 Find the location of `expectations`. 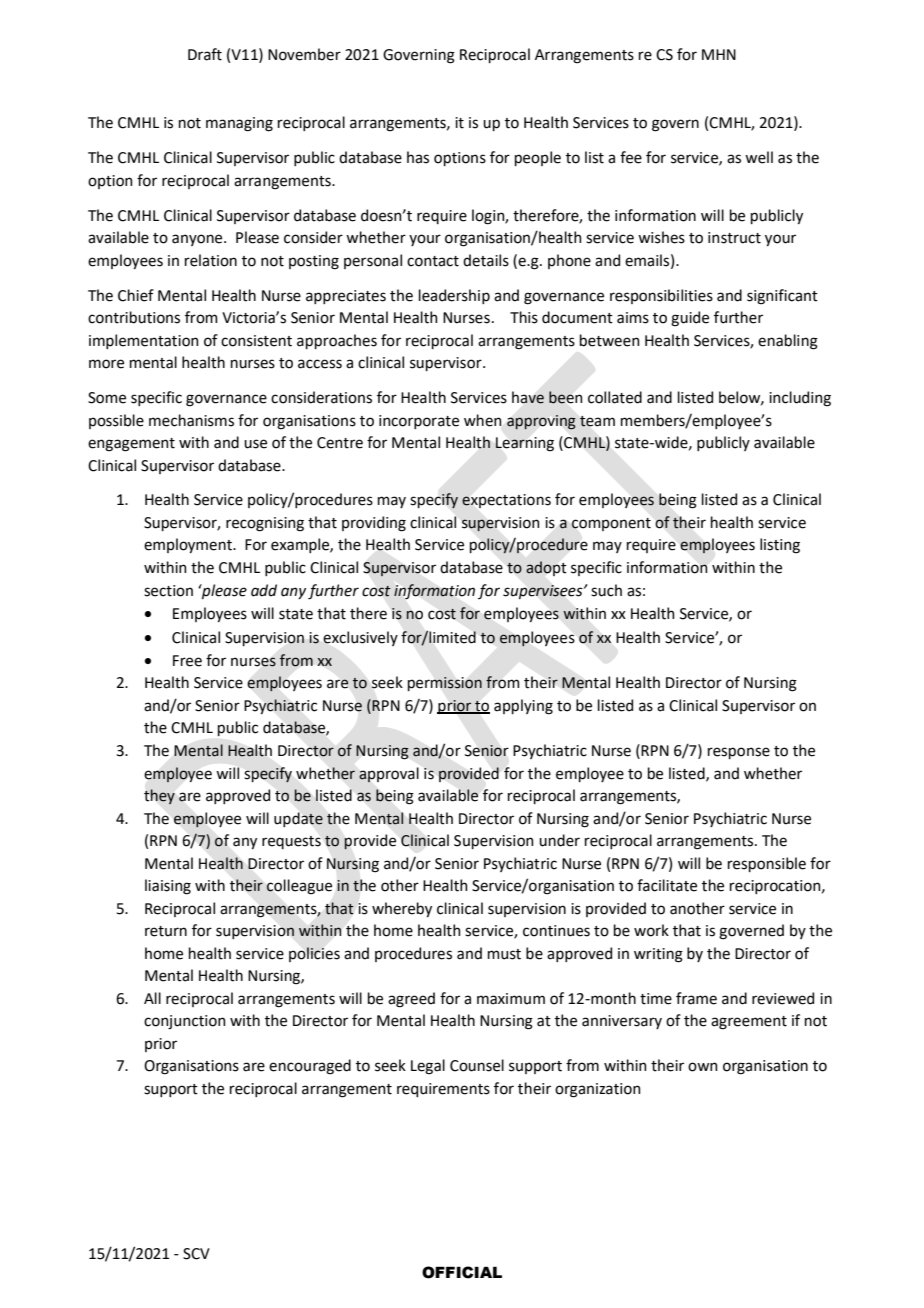

expectations is located at coordinates (506, 501).
